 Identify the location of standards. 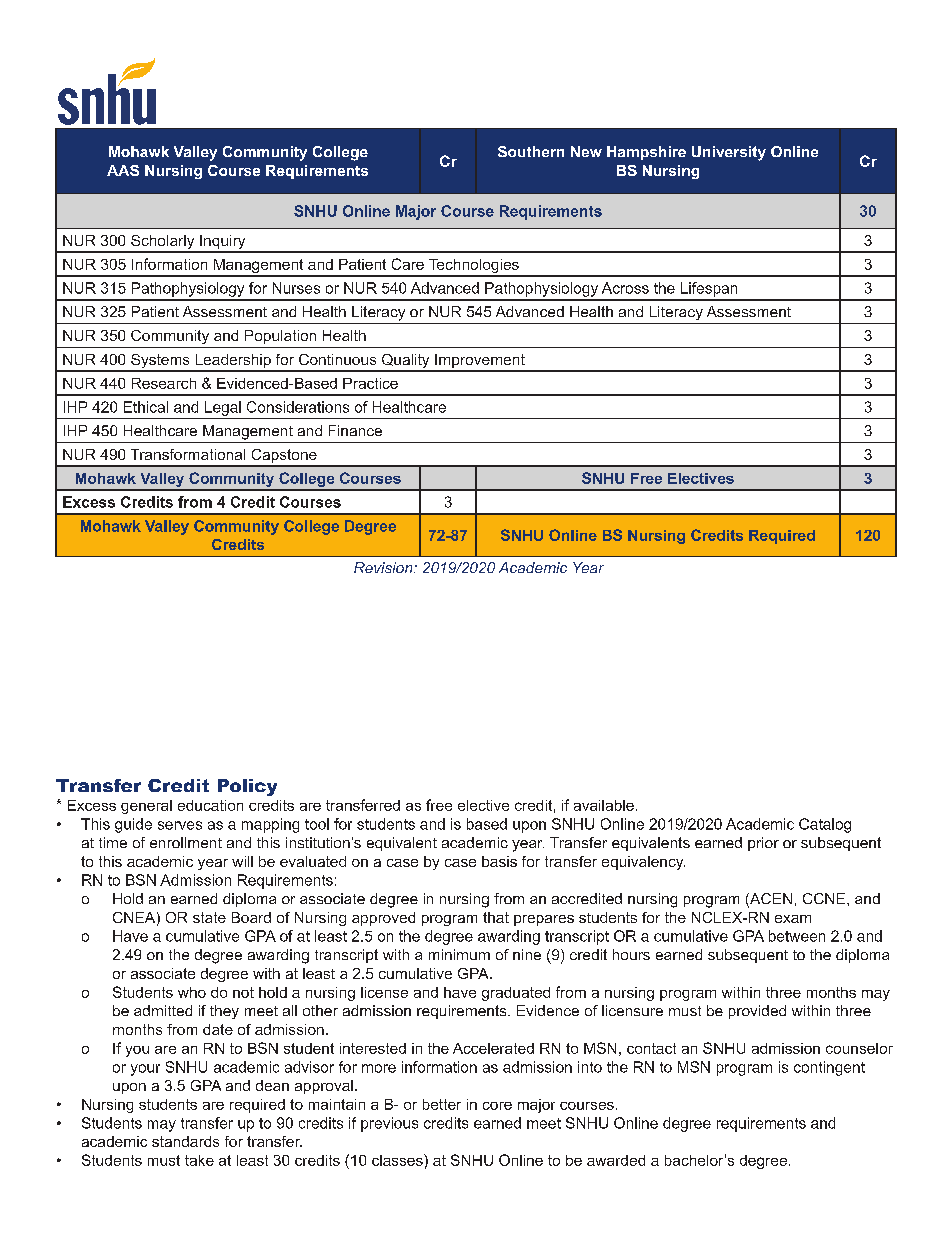
(185, 1141).
